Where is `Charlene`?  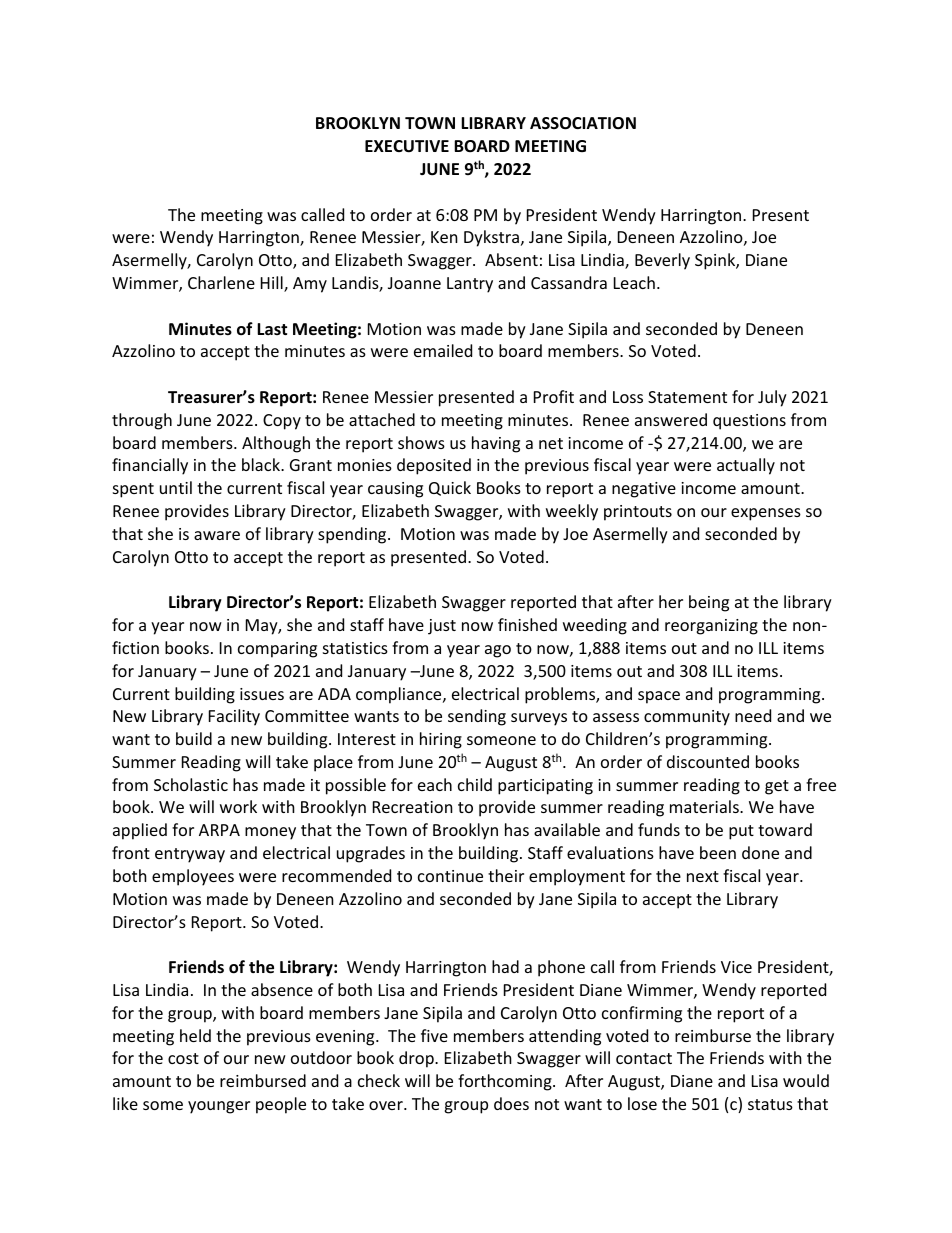 Charlene is located at coordinates (221, 282).
